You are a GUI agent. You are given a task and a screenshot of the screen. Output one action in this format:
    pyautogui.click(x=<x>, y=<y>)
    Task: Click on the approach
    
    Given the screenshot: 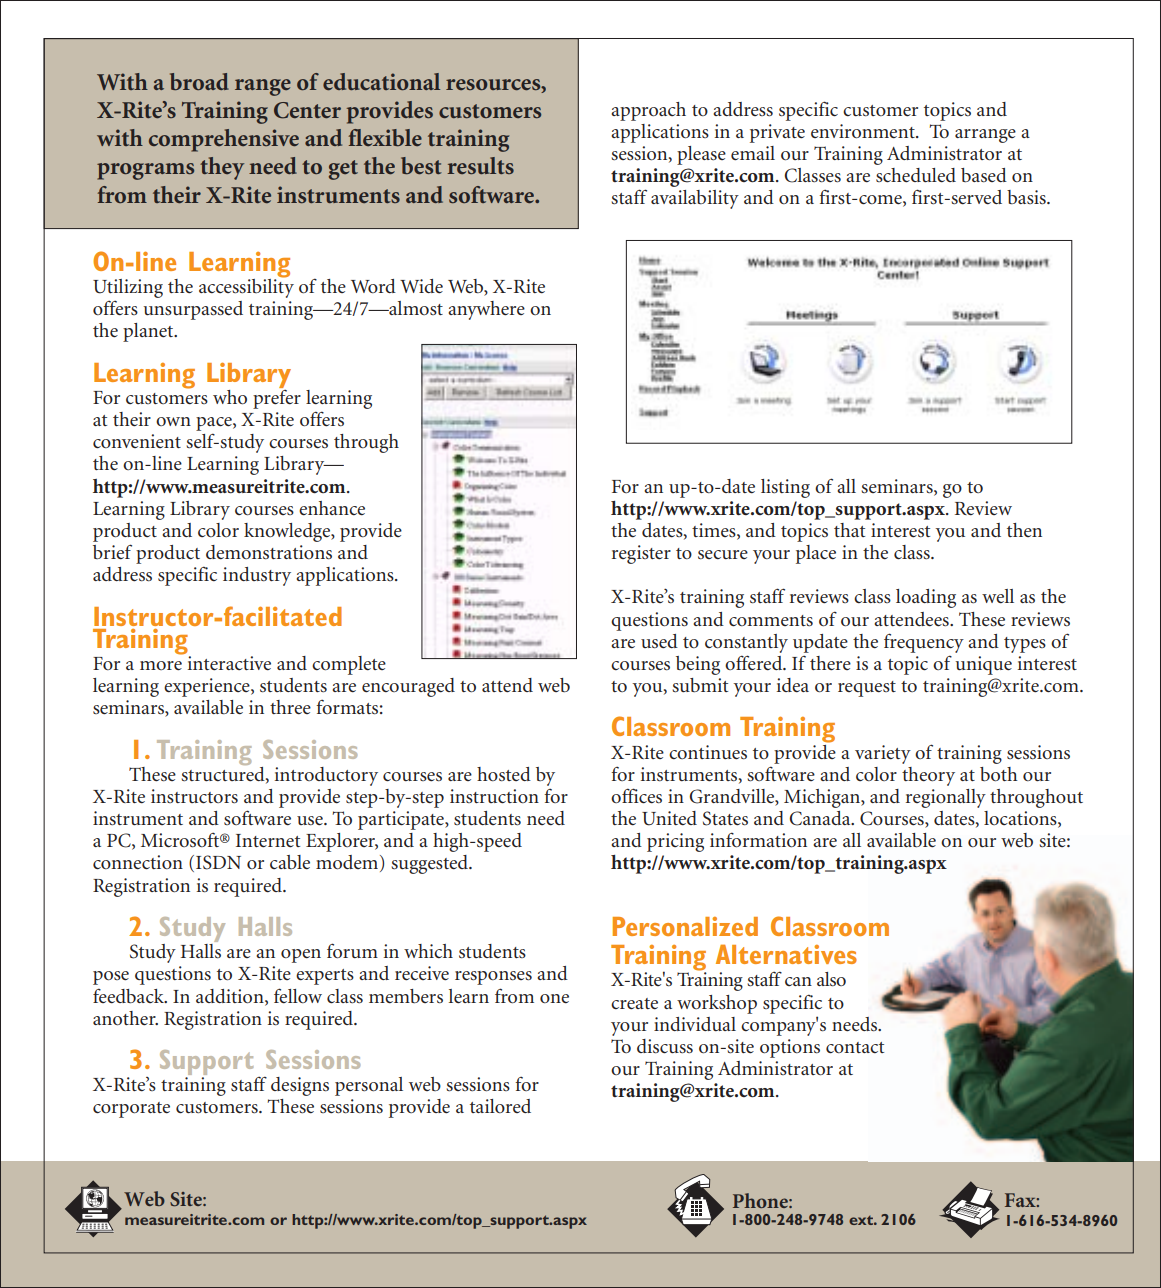 What is the action you would take?
    pyautogui.click(x=648, y=111)
